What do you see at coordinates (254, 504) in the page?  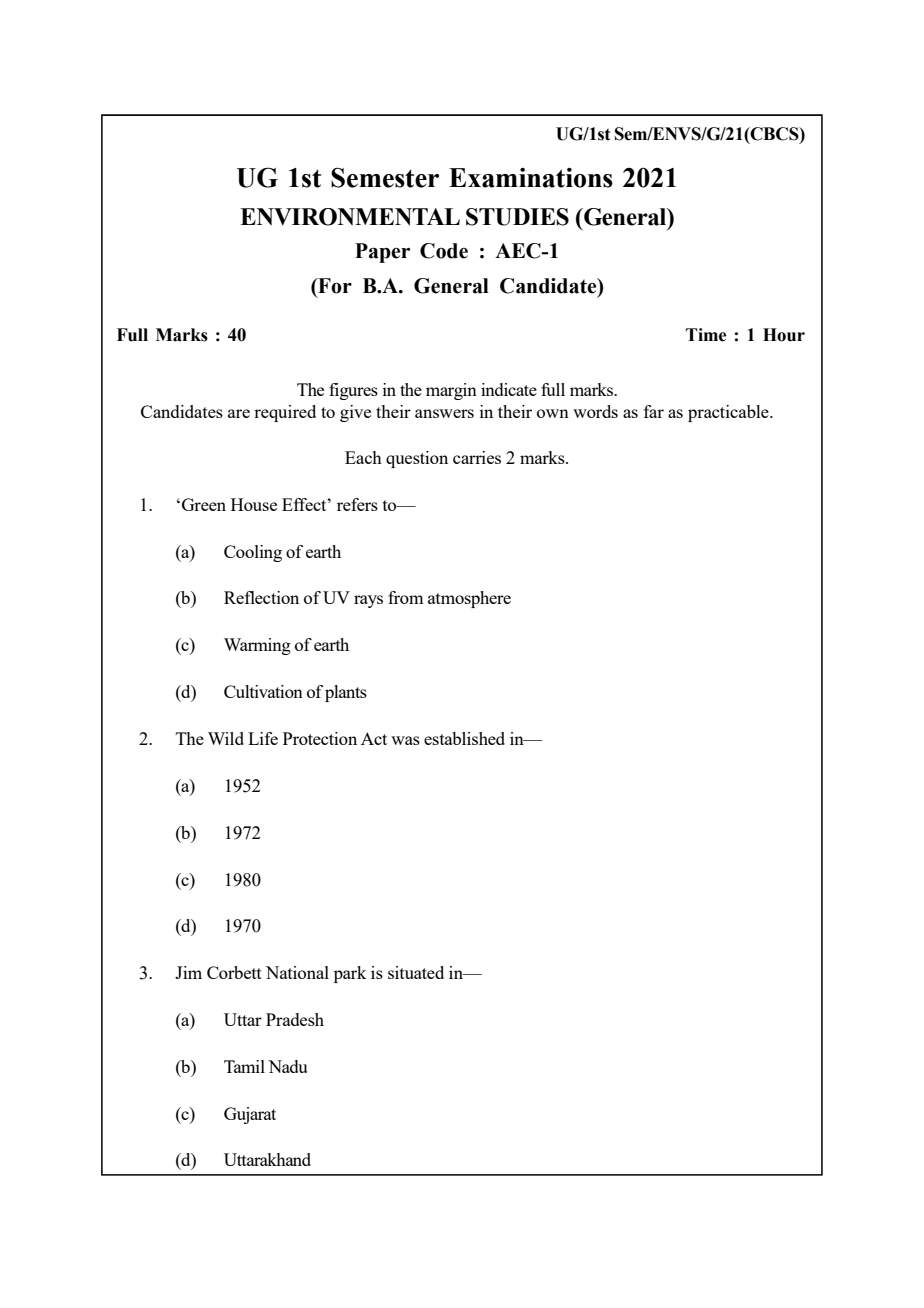 I see `House` at bounding box center [254, 504].
